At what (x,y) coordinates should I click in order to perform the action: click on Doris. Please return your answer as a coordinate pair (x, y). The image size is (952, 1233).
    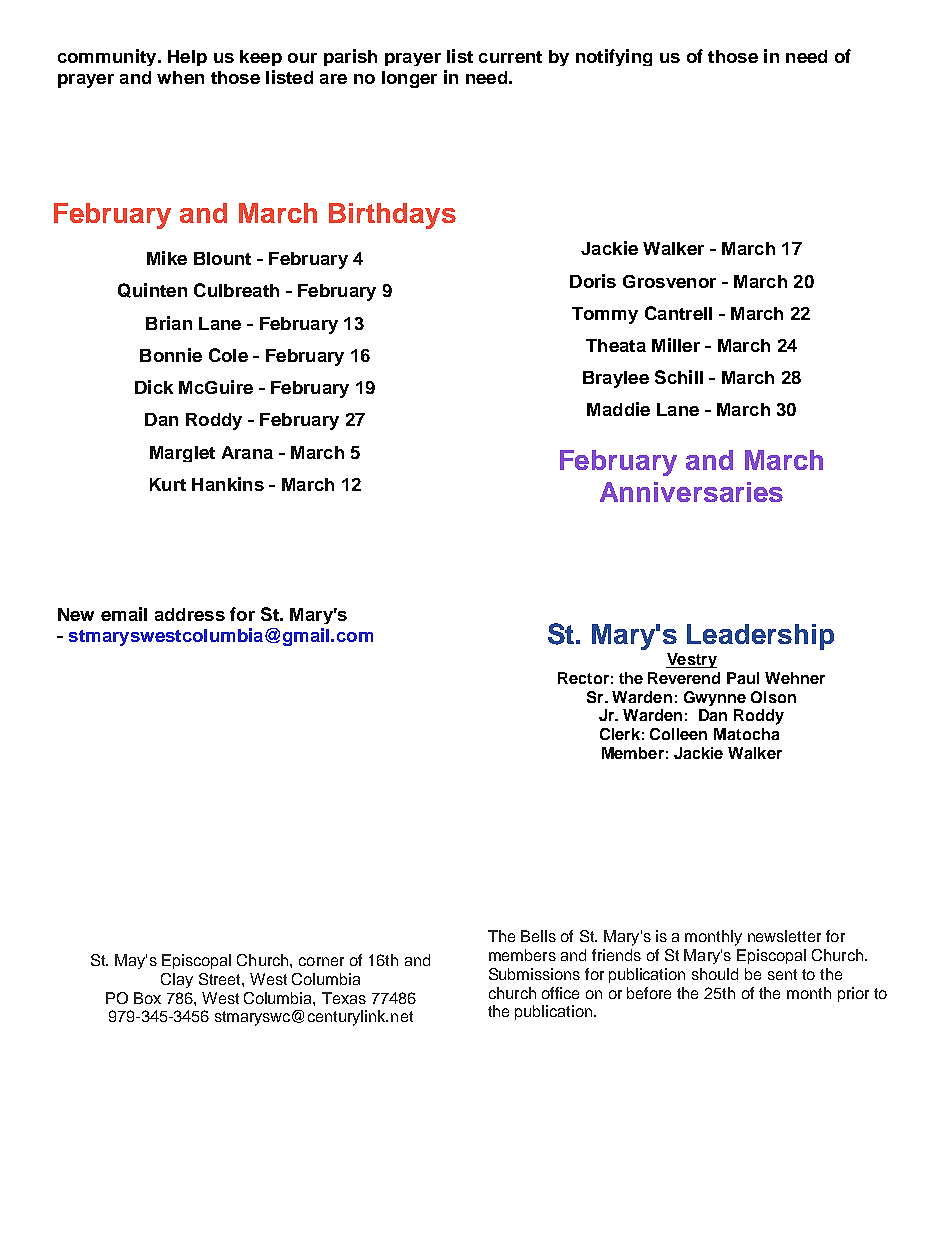
    Looking at the image, I should click on (593, 281).
